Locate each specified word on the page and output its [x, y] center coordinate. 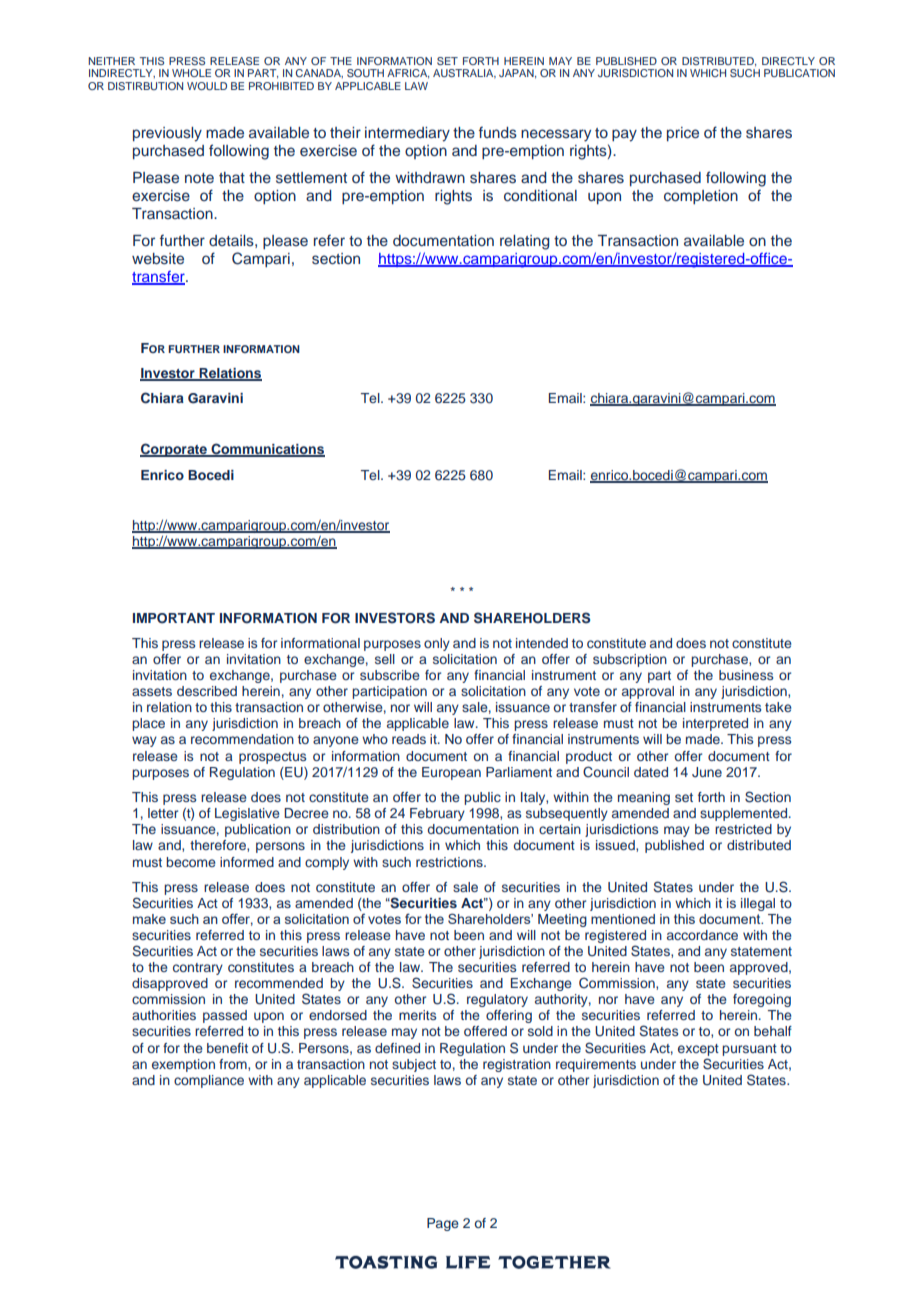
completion [701, 197]
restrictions [450, 862]
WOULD [207, 86]
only [437, 644]
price [683, 134]
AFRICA [408, 74]
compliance [209, 1081]
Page [443, 1224]
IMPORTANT [174, 618]
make [149, 919]
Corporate [174, 450]
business [746, 675]
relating [524, 242]
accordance [702, 935]
